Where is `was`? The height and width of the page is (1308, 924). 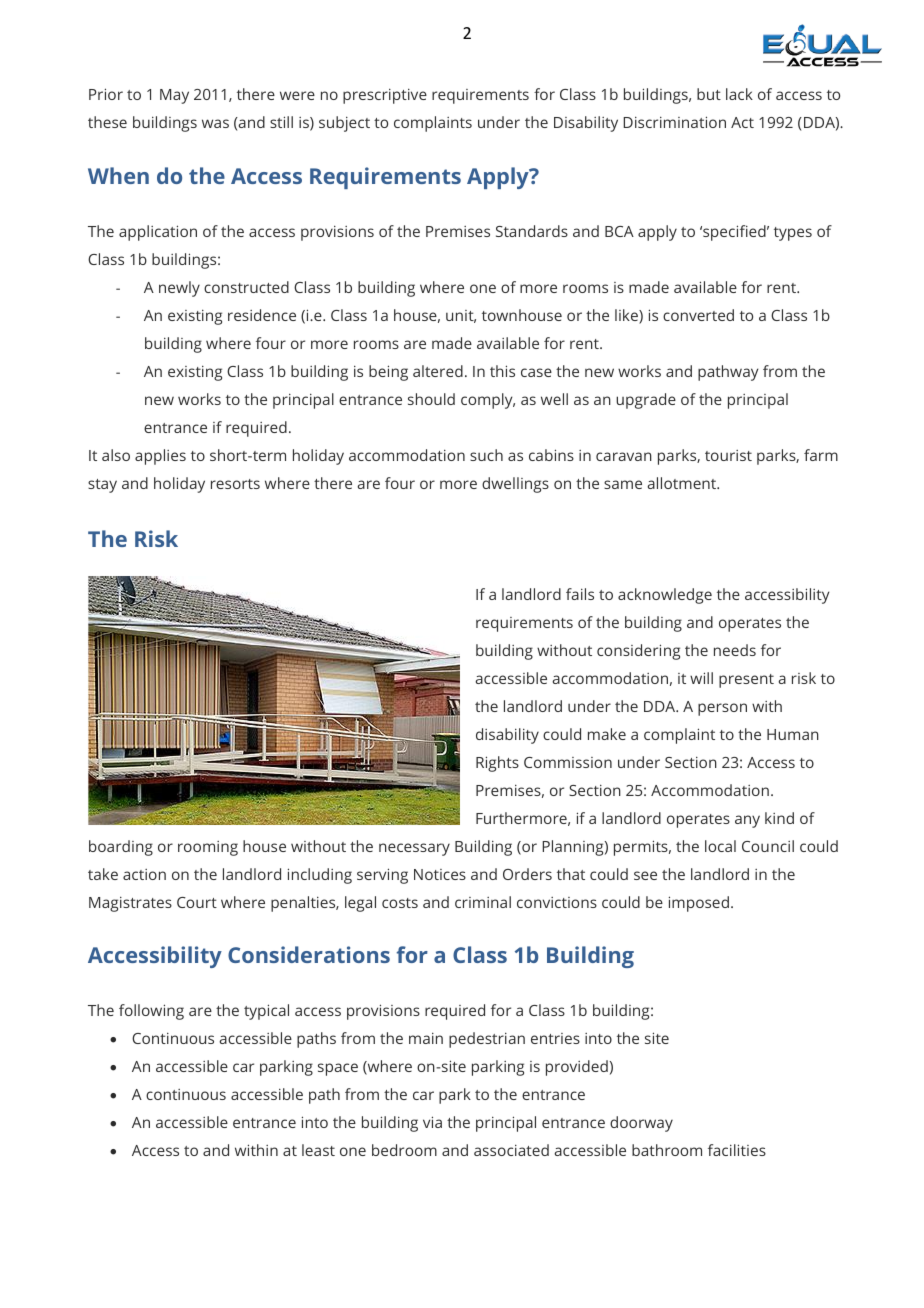 was is located at coordinates (215, 123).
